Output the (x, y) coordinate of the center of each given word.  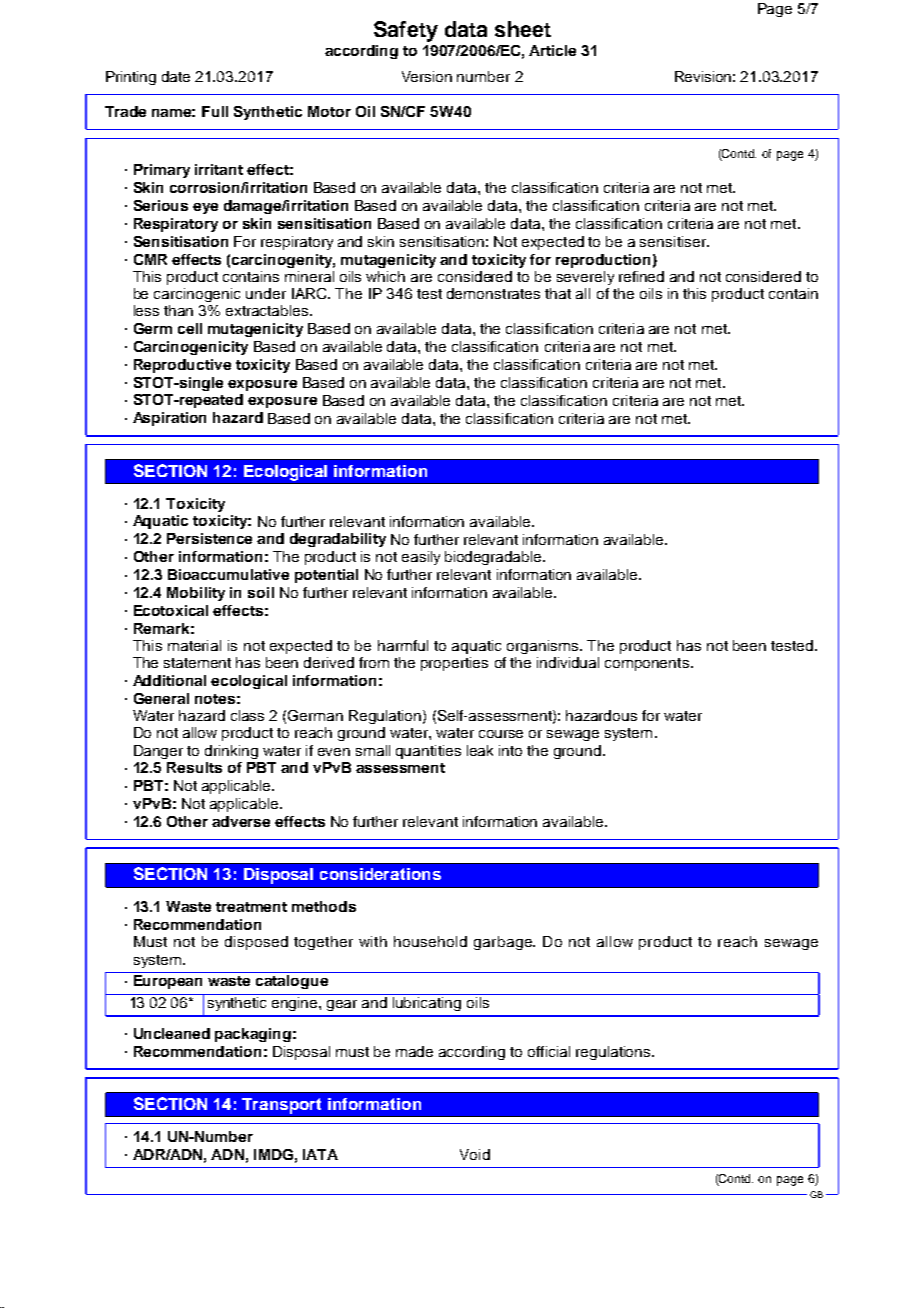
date (176, 76)
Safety (406, 31)
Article (552, 50)
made (414, 1051)
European (168, 982)
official (549, 1051)
